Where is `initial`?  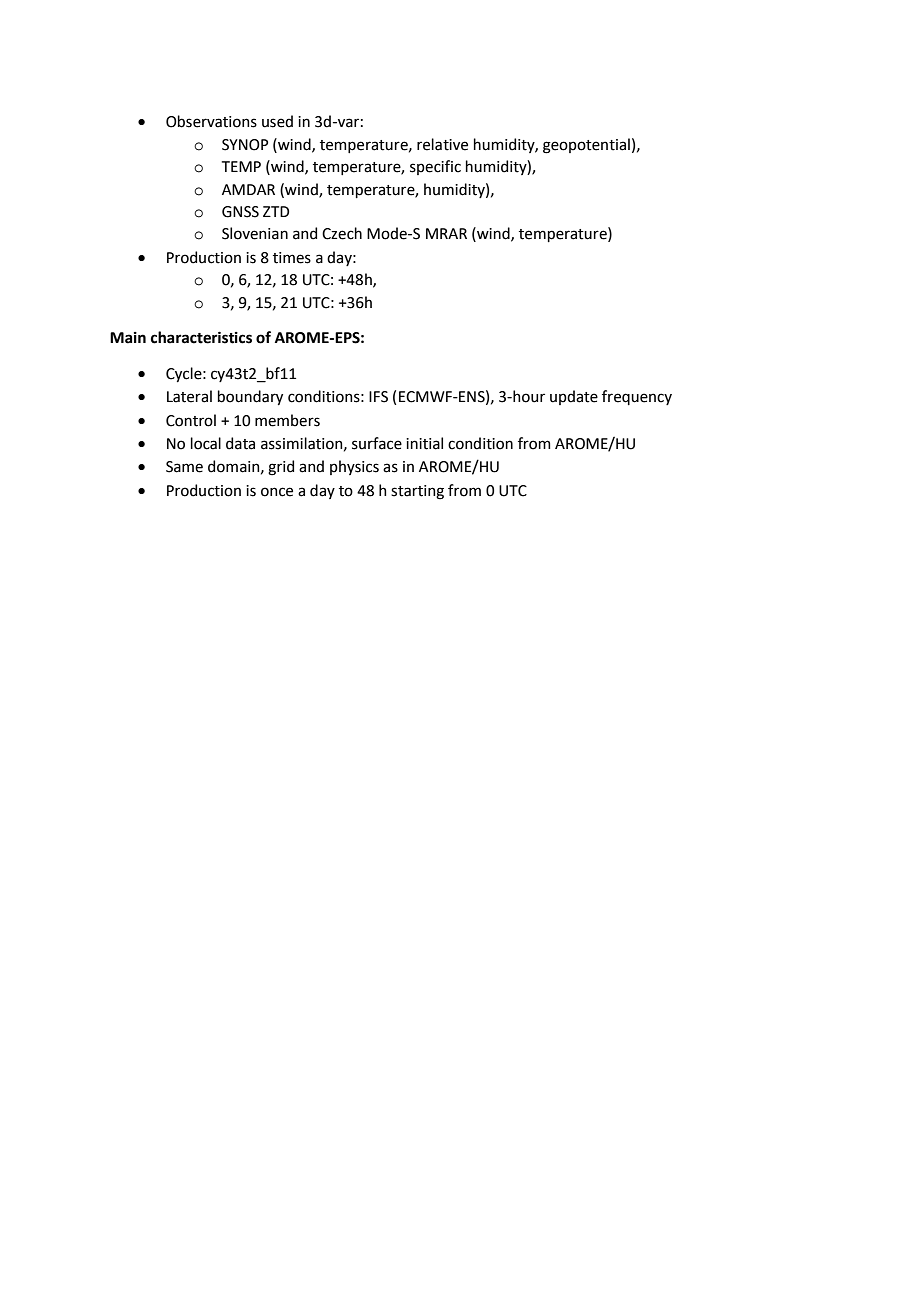 initial is located at coordinates (424, 443).
